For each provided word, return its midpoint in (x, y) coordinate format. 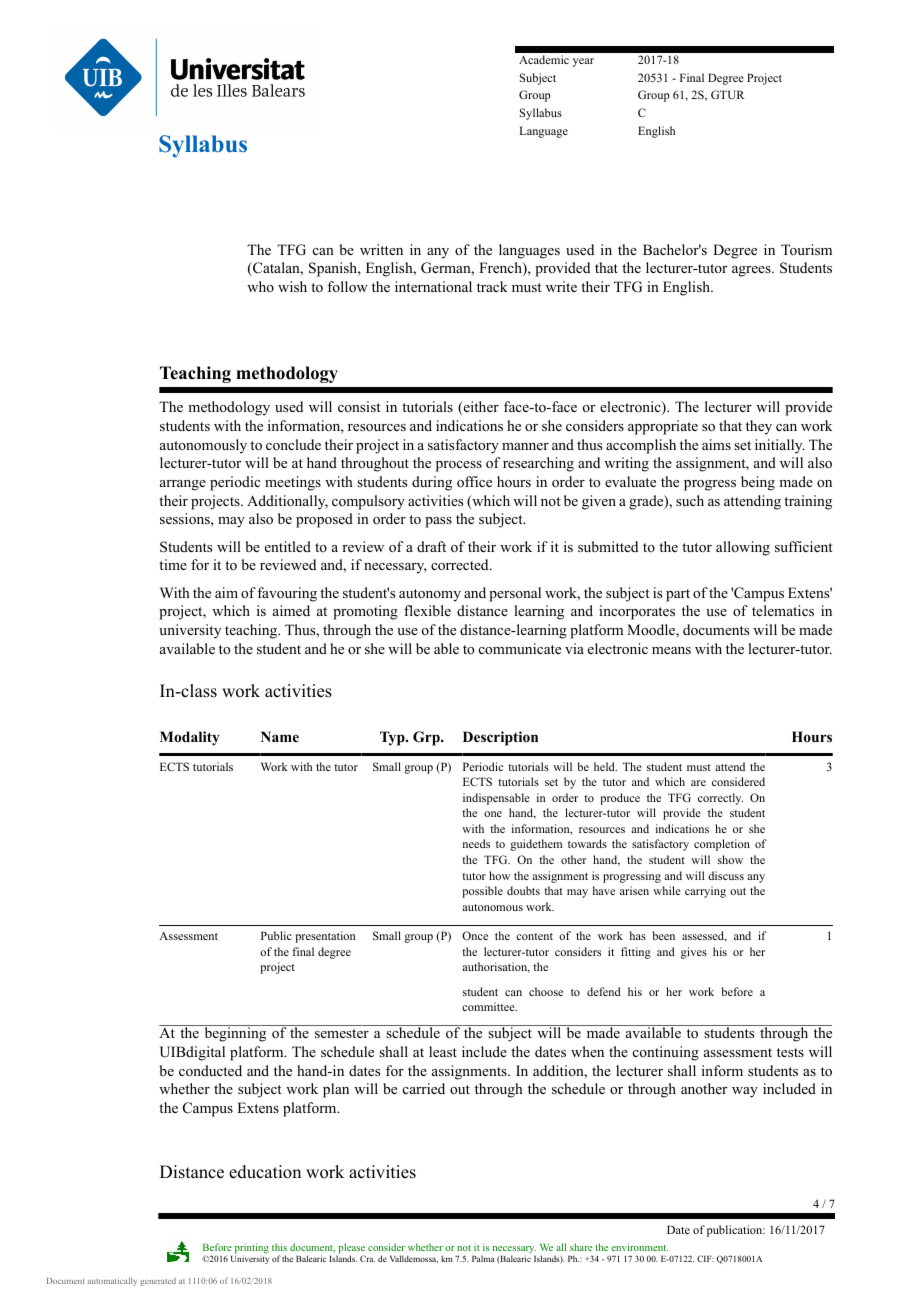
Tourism (806, 249)
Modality (190, 738)
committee (489, 1006)
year (583, 62)
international (433, 286)
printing (252, 1249)
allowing (743, 548)
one (493, 814)
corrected (461, 565)
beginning (235, 1033)
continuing (666, 1053)
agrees (752, 271)
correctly (720, 799)
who (260, 286)
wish (292, 286)
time (173, 564)
